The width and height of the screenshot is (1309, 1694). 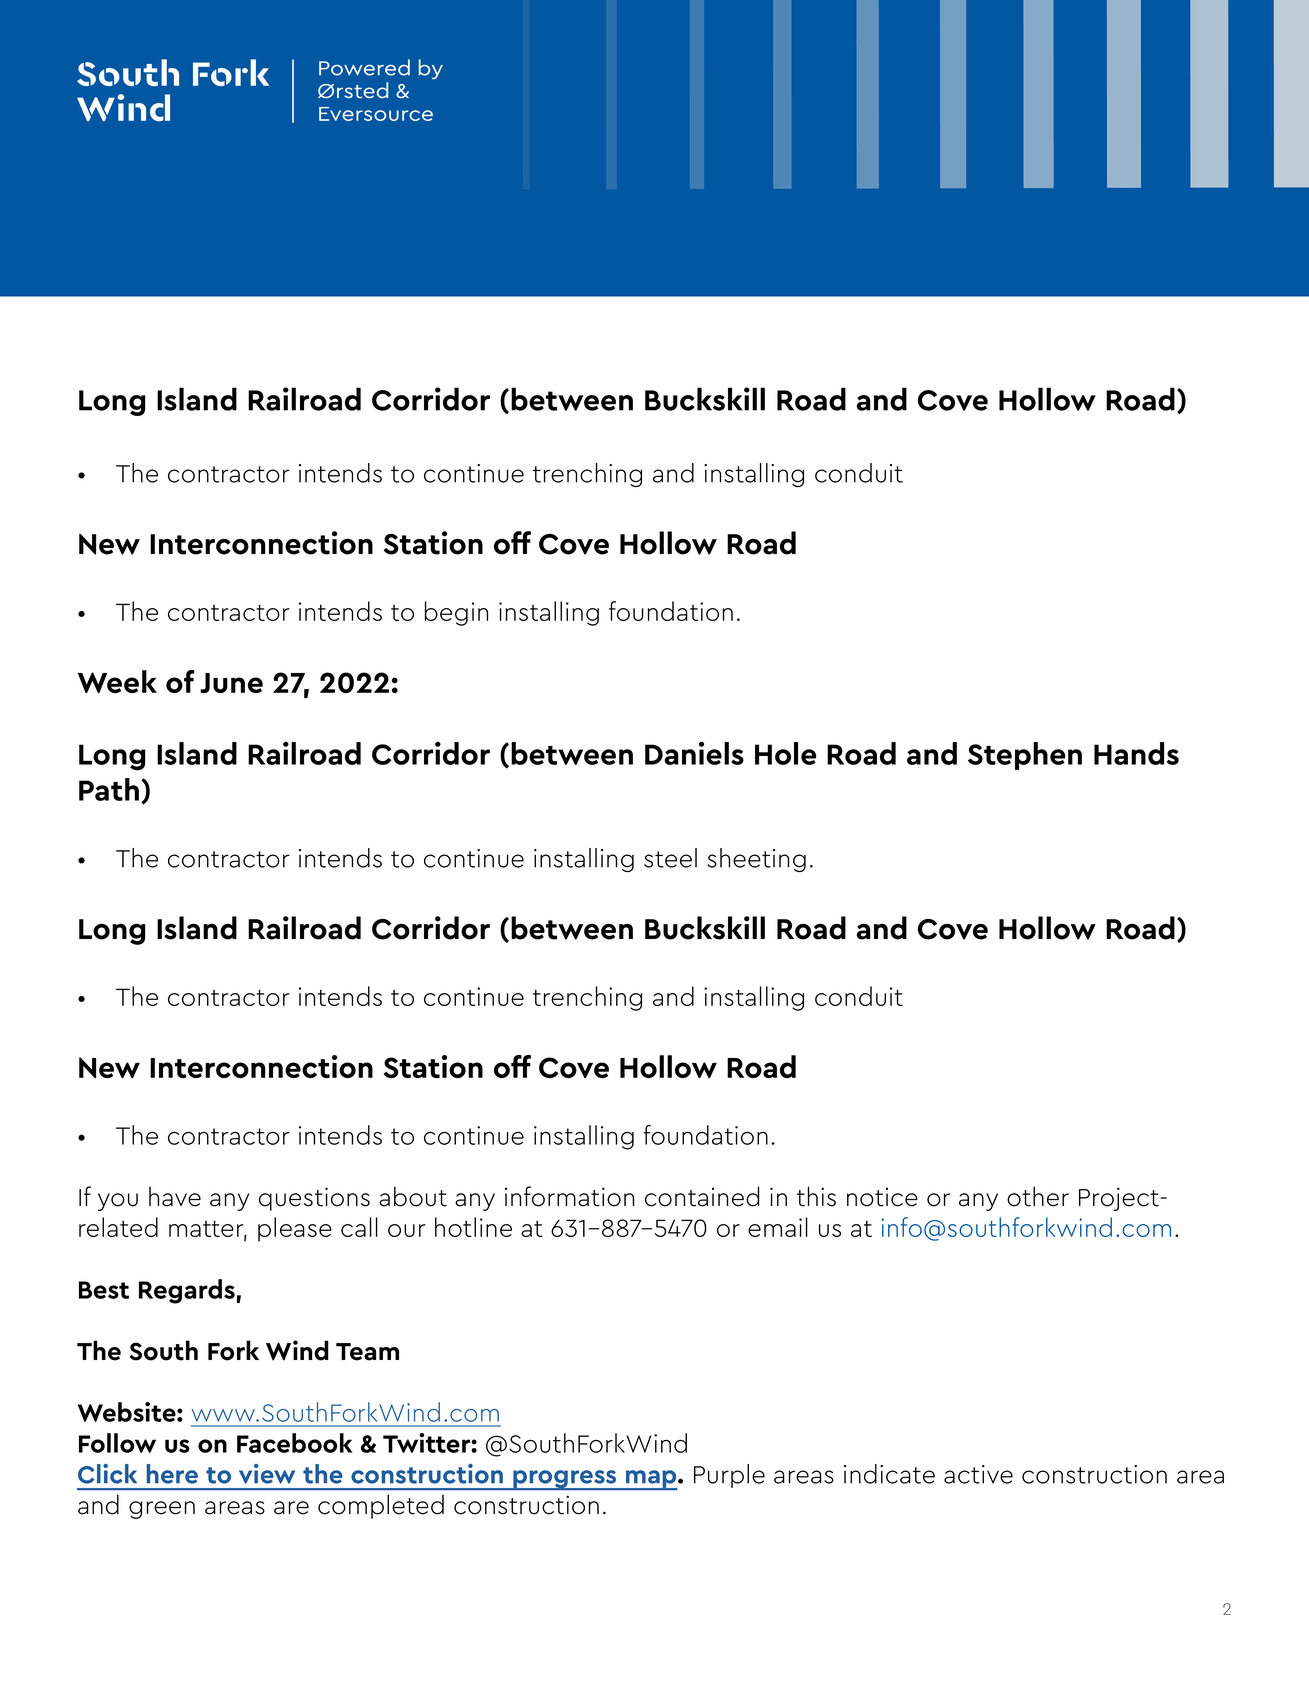 What do you see at coordinates (670, 858) in the screenshot?
I see `steel` at bounding box center [670, 858].
